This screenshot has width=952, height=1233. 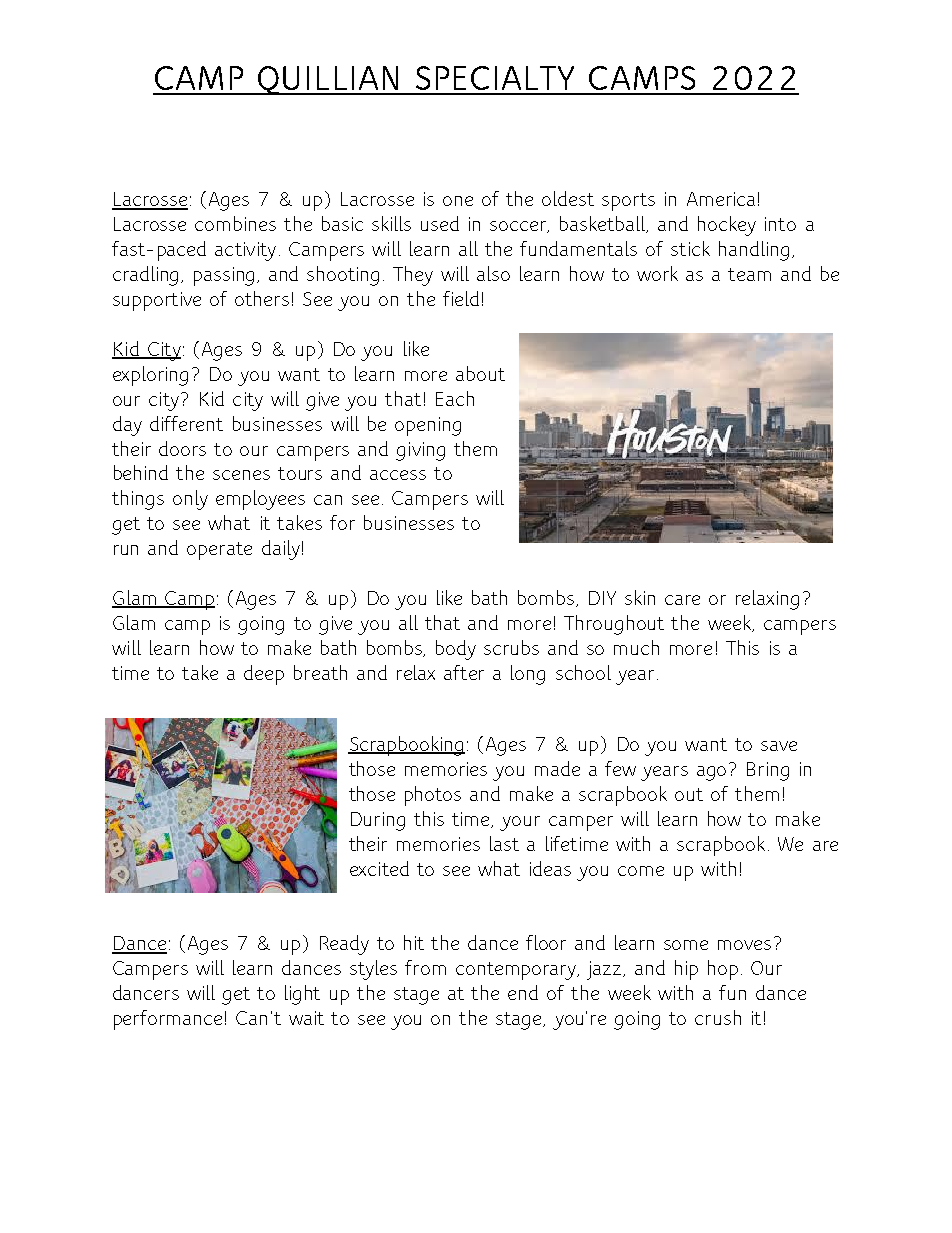 What do you see at coordinates (711, 773) in the screenshot?
I see `ago` at bounding box center [711, 773].
